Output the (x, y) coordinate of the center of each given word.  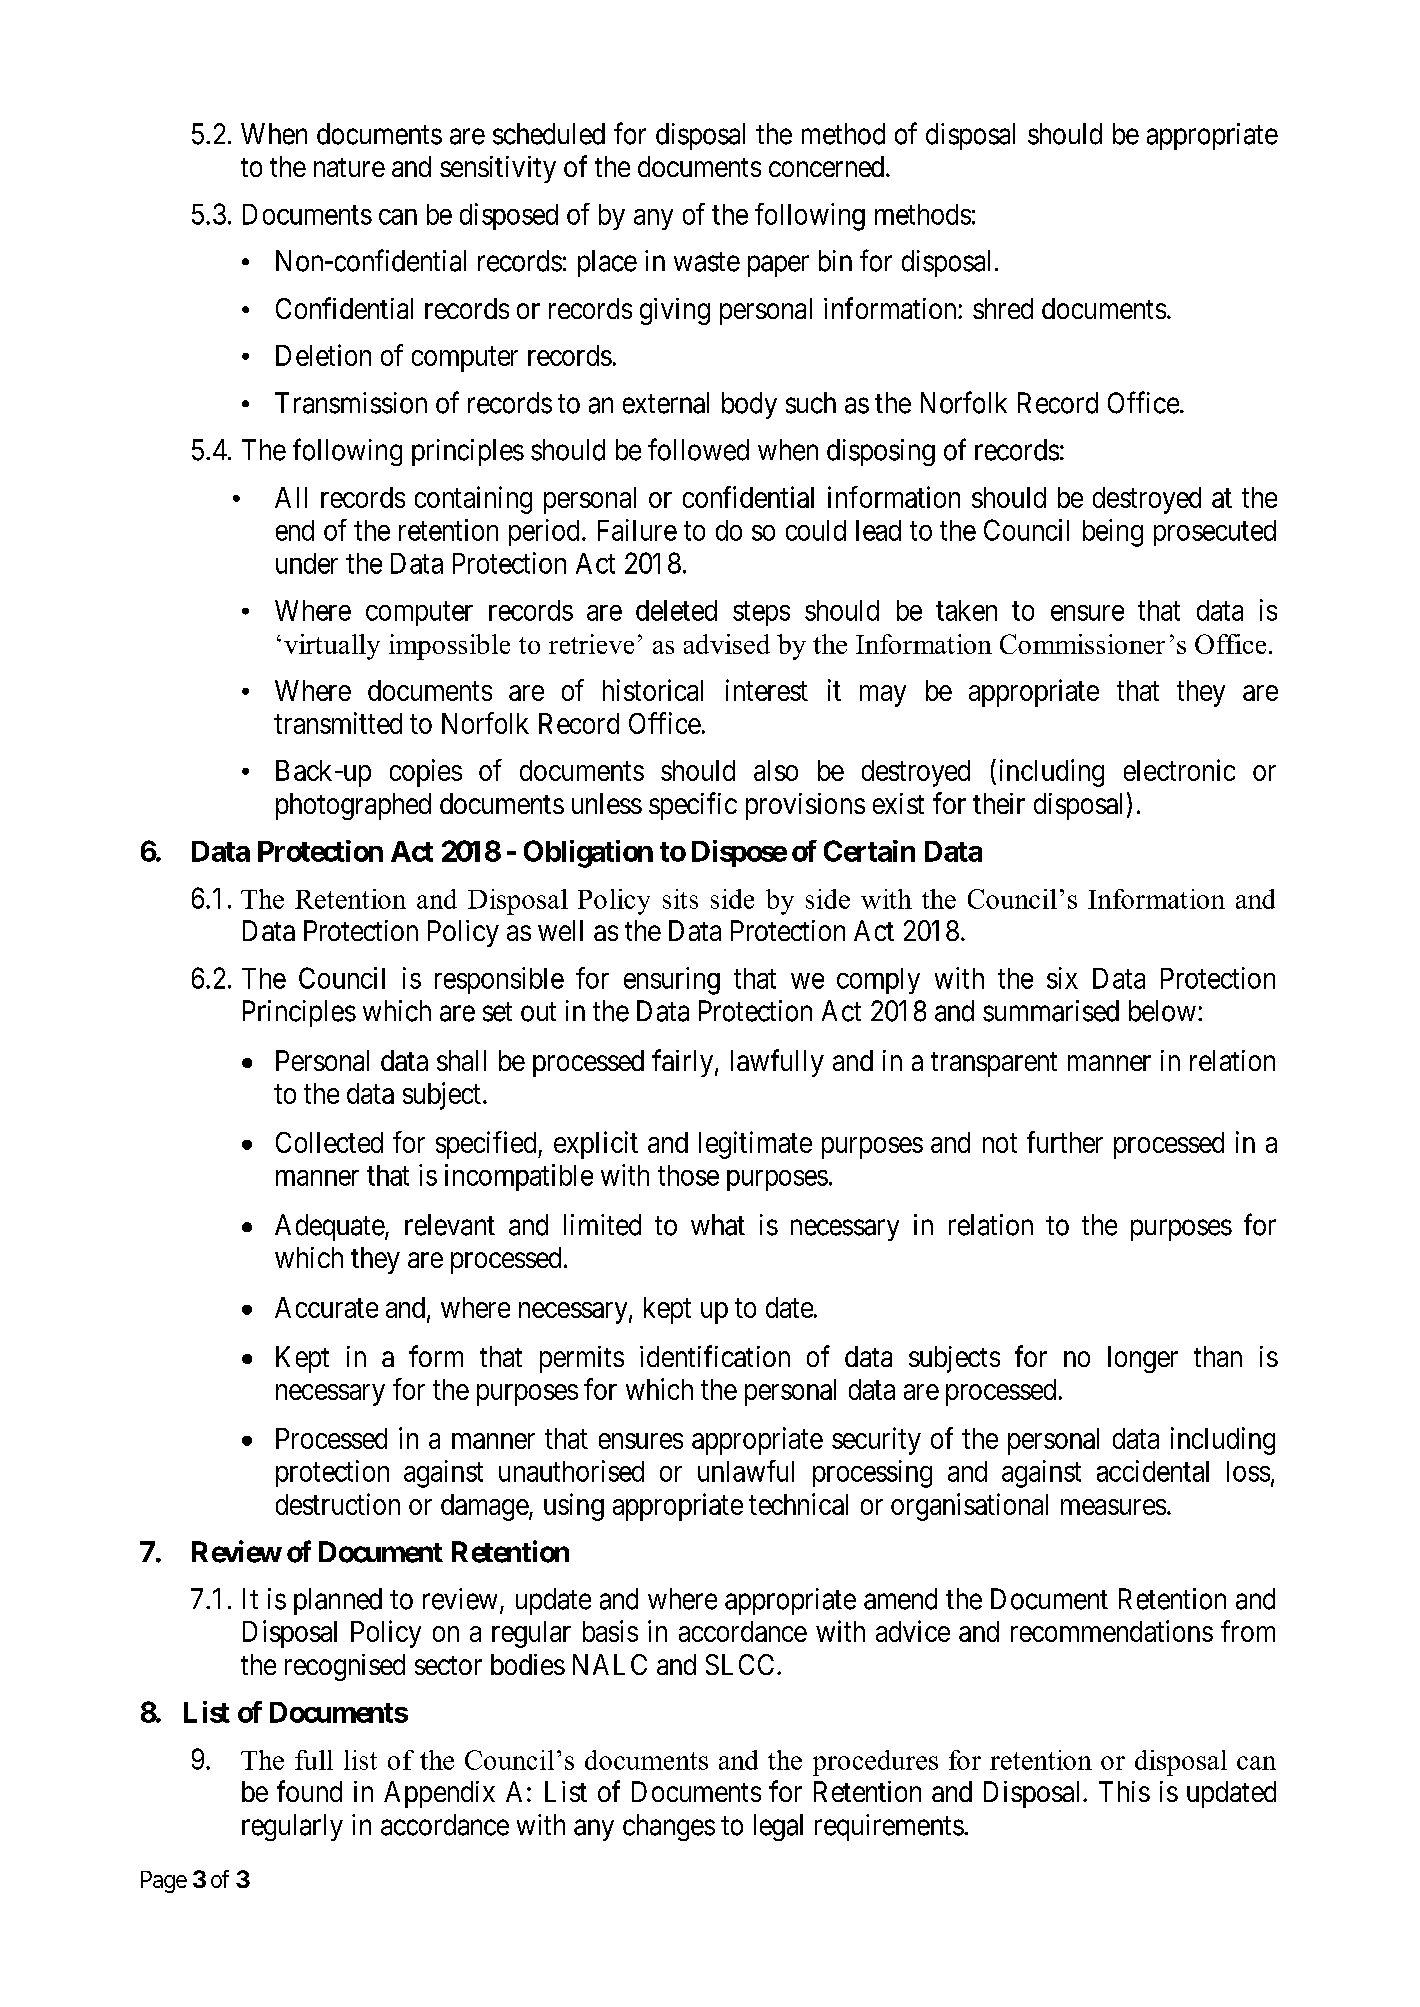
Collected (329, 1142)
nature (349, 167)
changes (669, 1827)
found (309, 1791)
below (1162, 1011)
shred (1003, 308)
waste (707, 262)
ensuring (672, 981)
